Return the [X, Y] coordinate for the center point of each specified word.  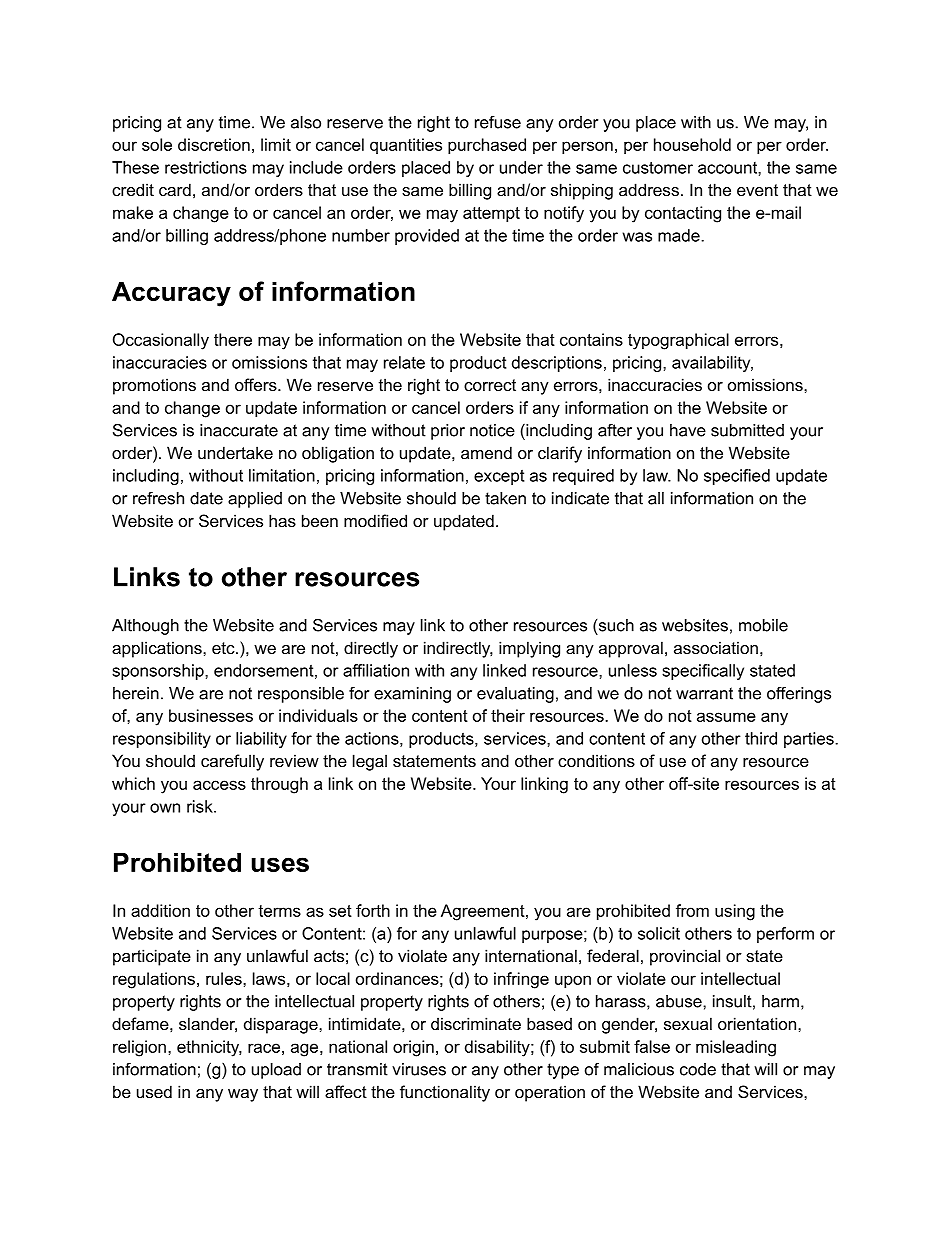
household [692, 144]
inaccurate [239, 430]
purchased [487, 146]
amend [486, 452]
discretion [214, 144]
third [761, 738]
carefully [232, 762]
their [508, 715]
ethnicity [209, 1048]
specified [737, 477]
